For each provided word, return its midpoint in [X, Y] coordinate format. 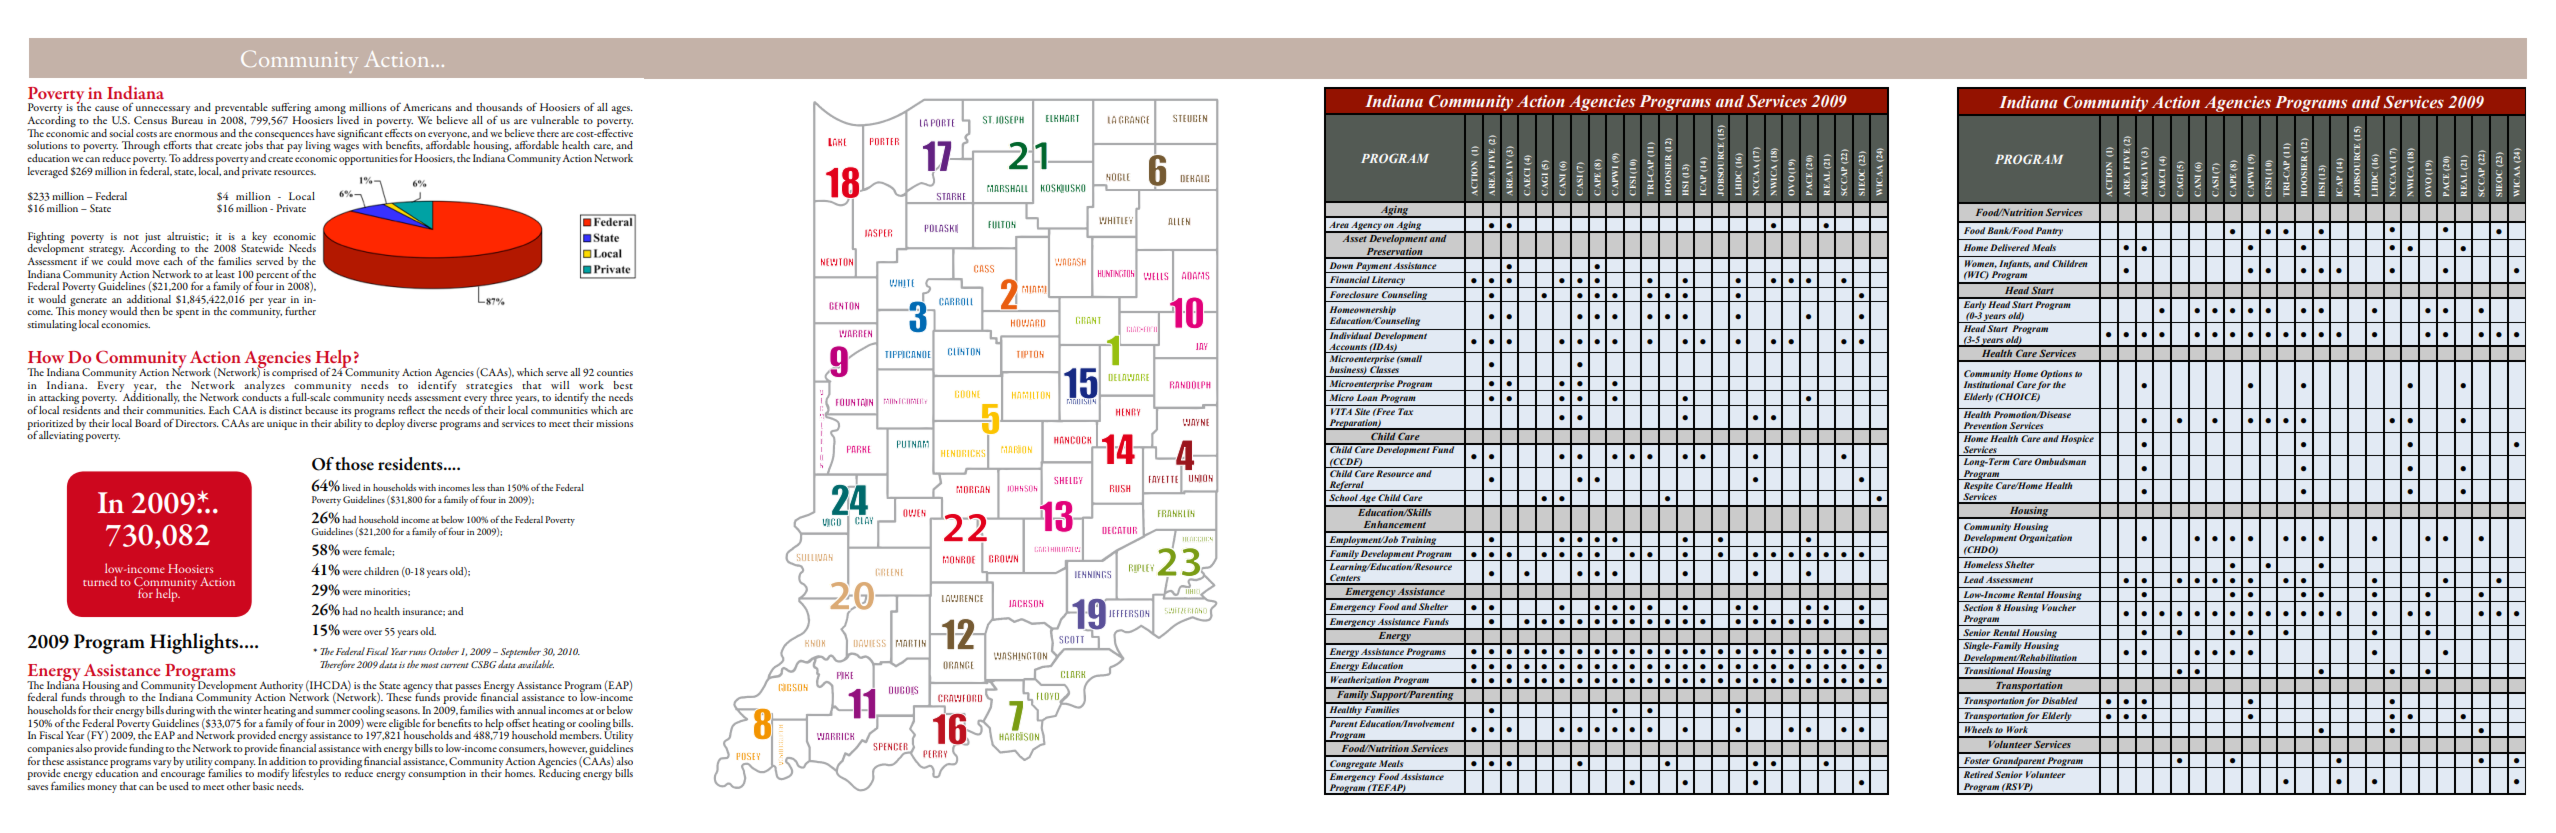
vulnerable [555, 120]
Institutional [1989, 384]
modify [273, 774]
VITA [1341, 411]
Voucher [2059, 607]
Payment [1373, 267]
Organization [2045, 538]
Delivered [2010, 247]
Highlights [195, 643]
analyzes [265, 387]
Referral [1346, 486]
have [325, 133]
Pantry [2049, 231]
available [536, 664]
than [495, 487]
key [259, 237]
